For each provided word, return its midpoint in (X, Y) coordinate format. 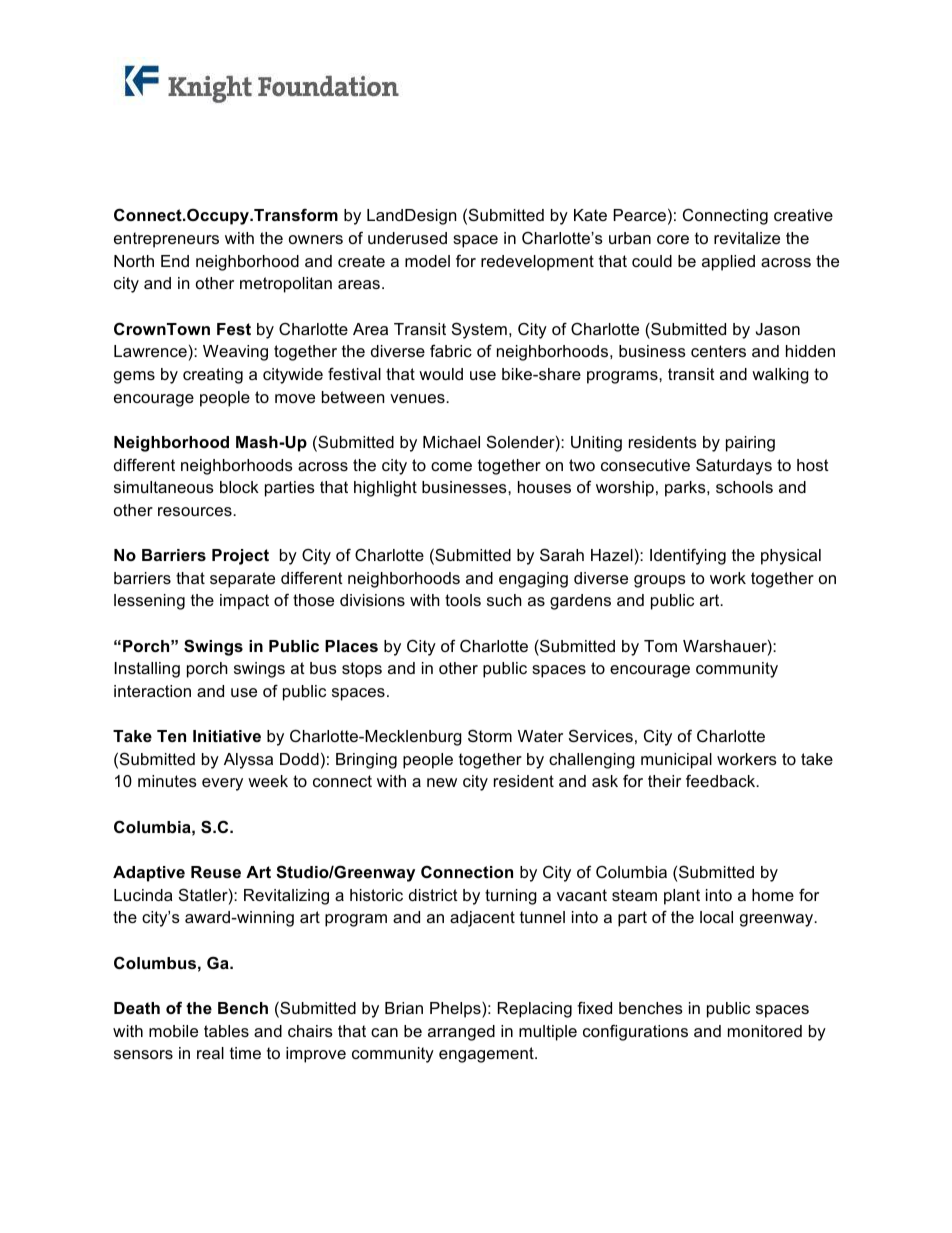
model (427, 261)
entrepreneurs (166, 240)
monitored (765, 1031)
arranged (461, 1033)
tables (226, 1031)
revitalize (747, 238)
